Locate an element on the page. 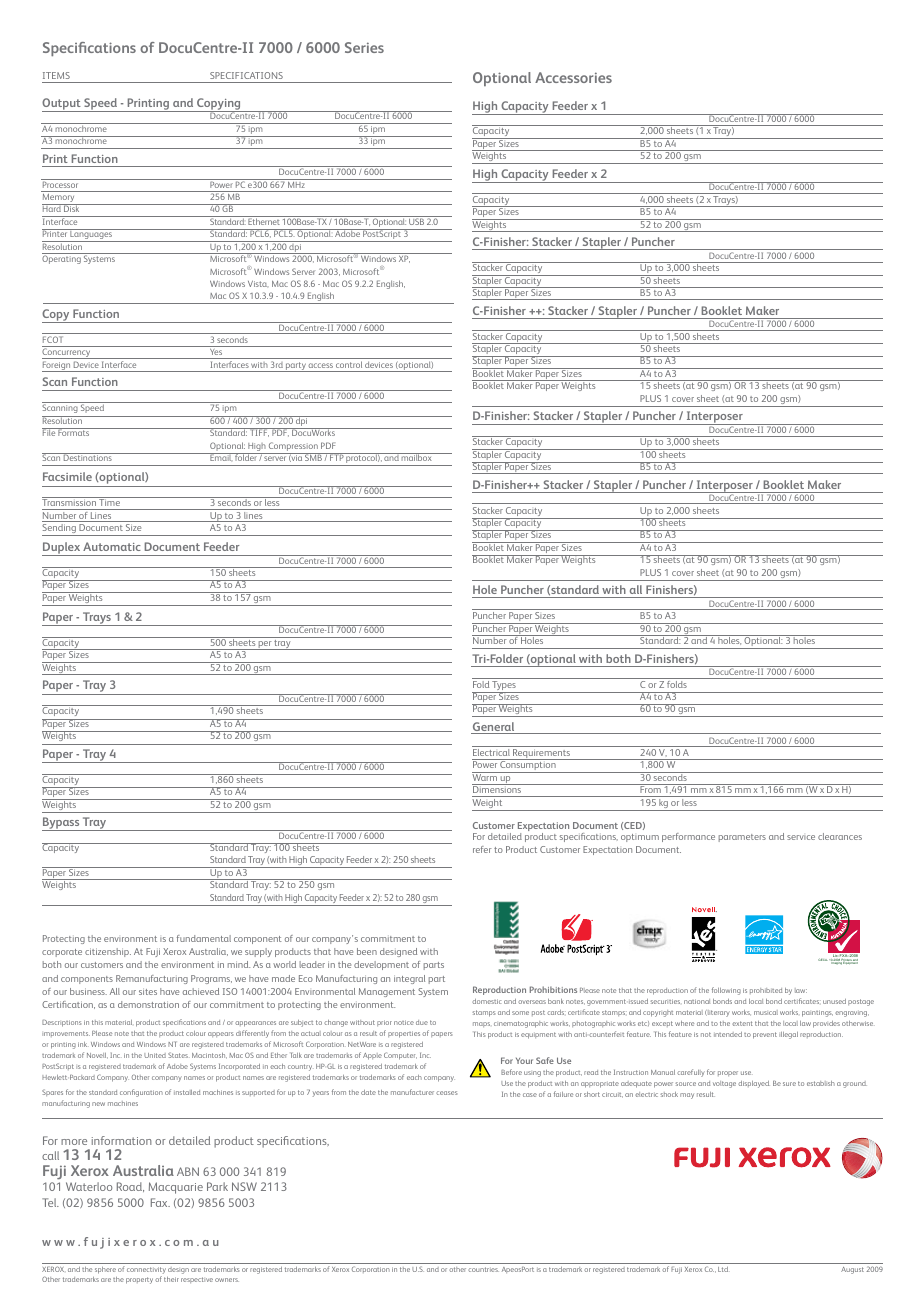 This document has height=1308, width=924. citizenship is located at coordinates (108, 952).
